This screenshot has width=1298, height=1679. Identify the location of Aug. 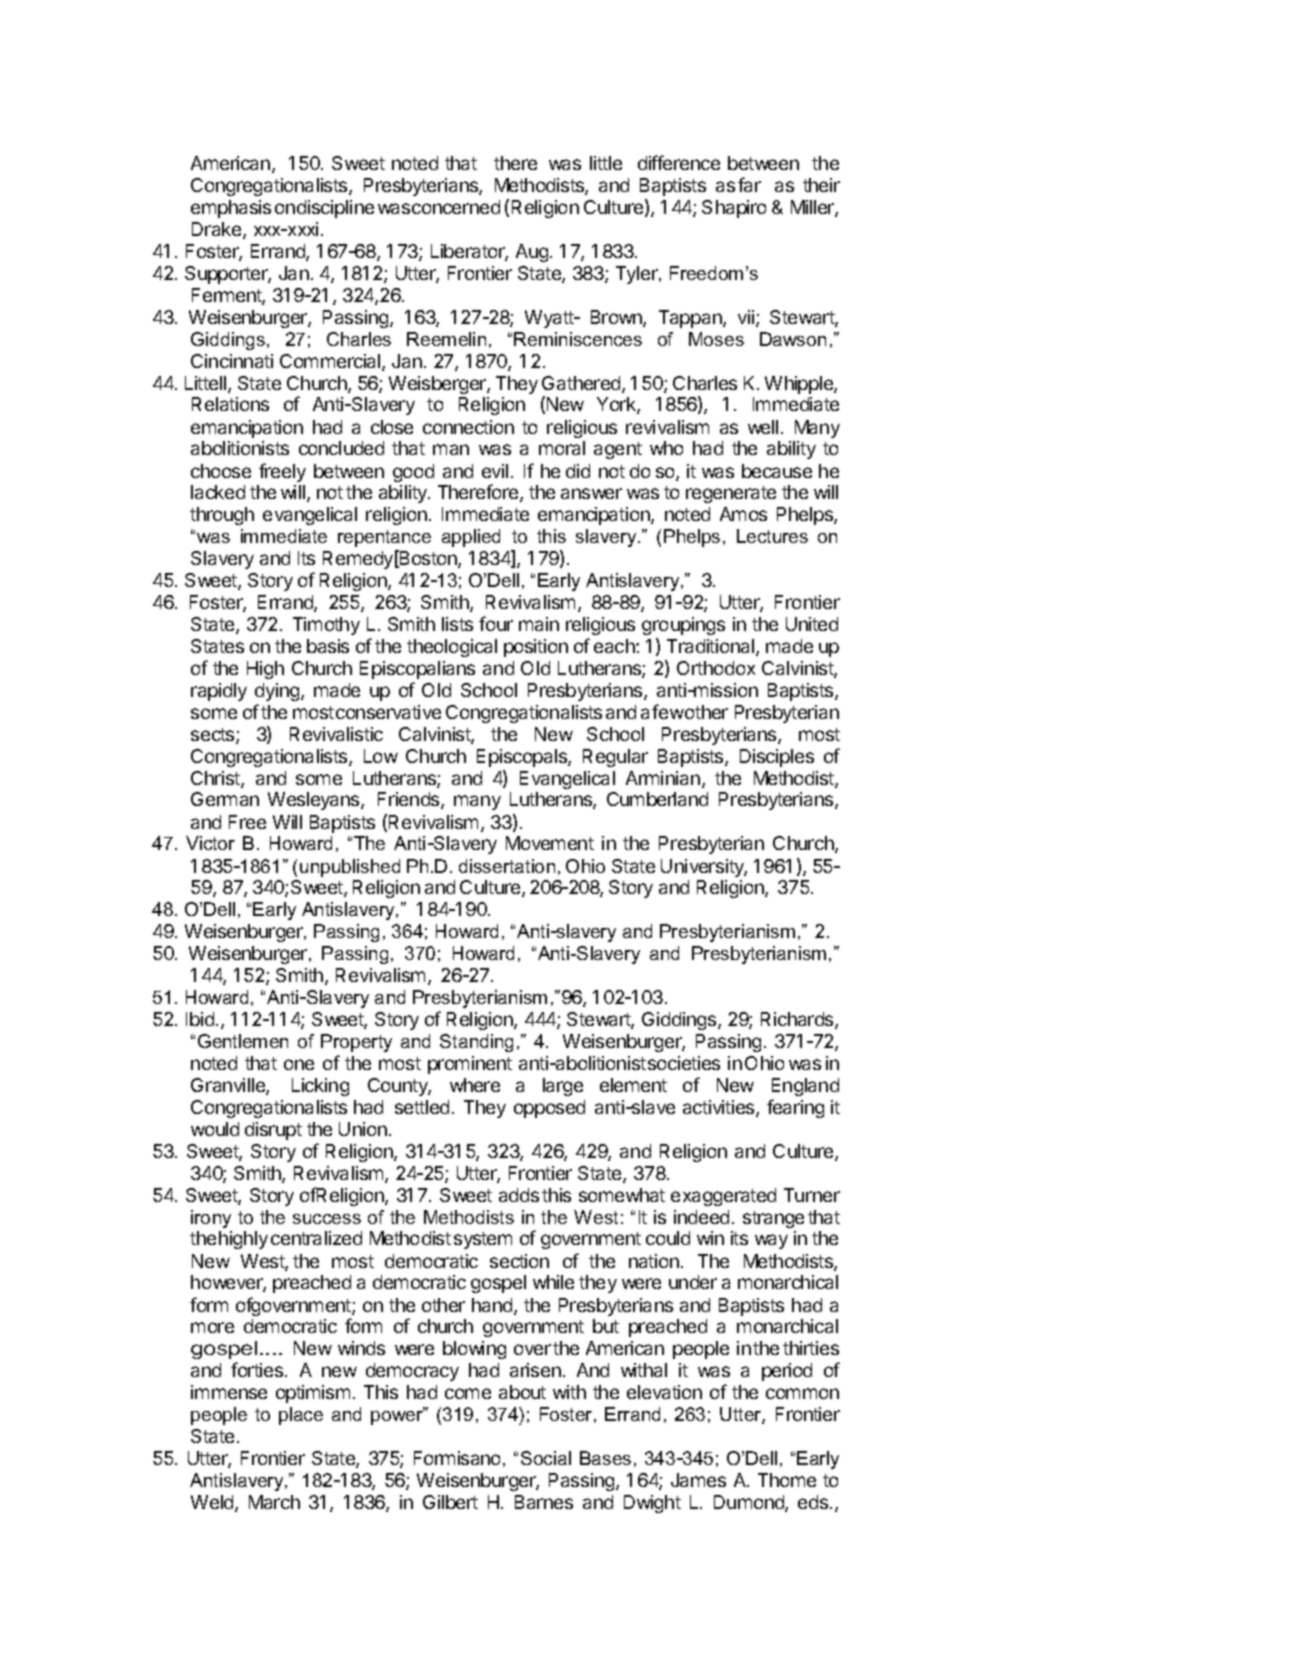
(532, 253).
